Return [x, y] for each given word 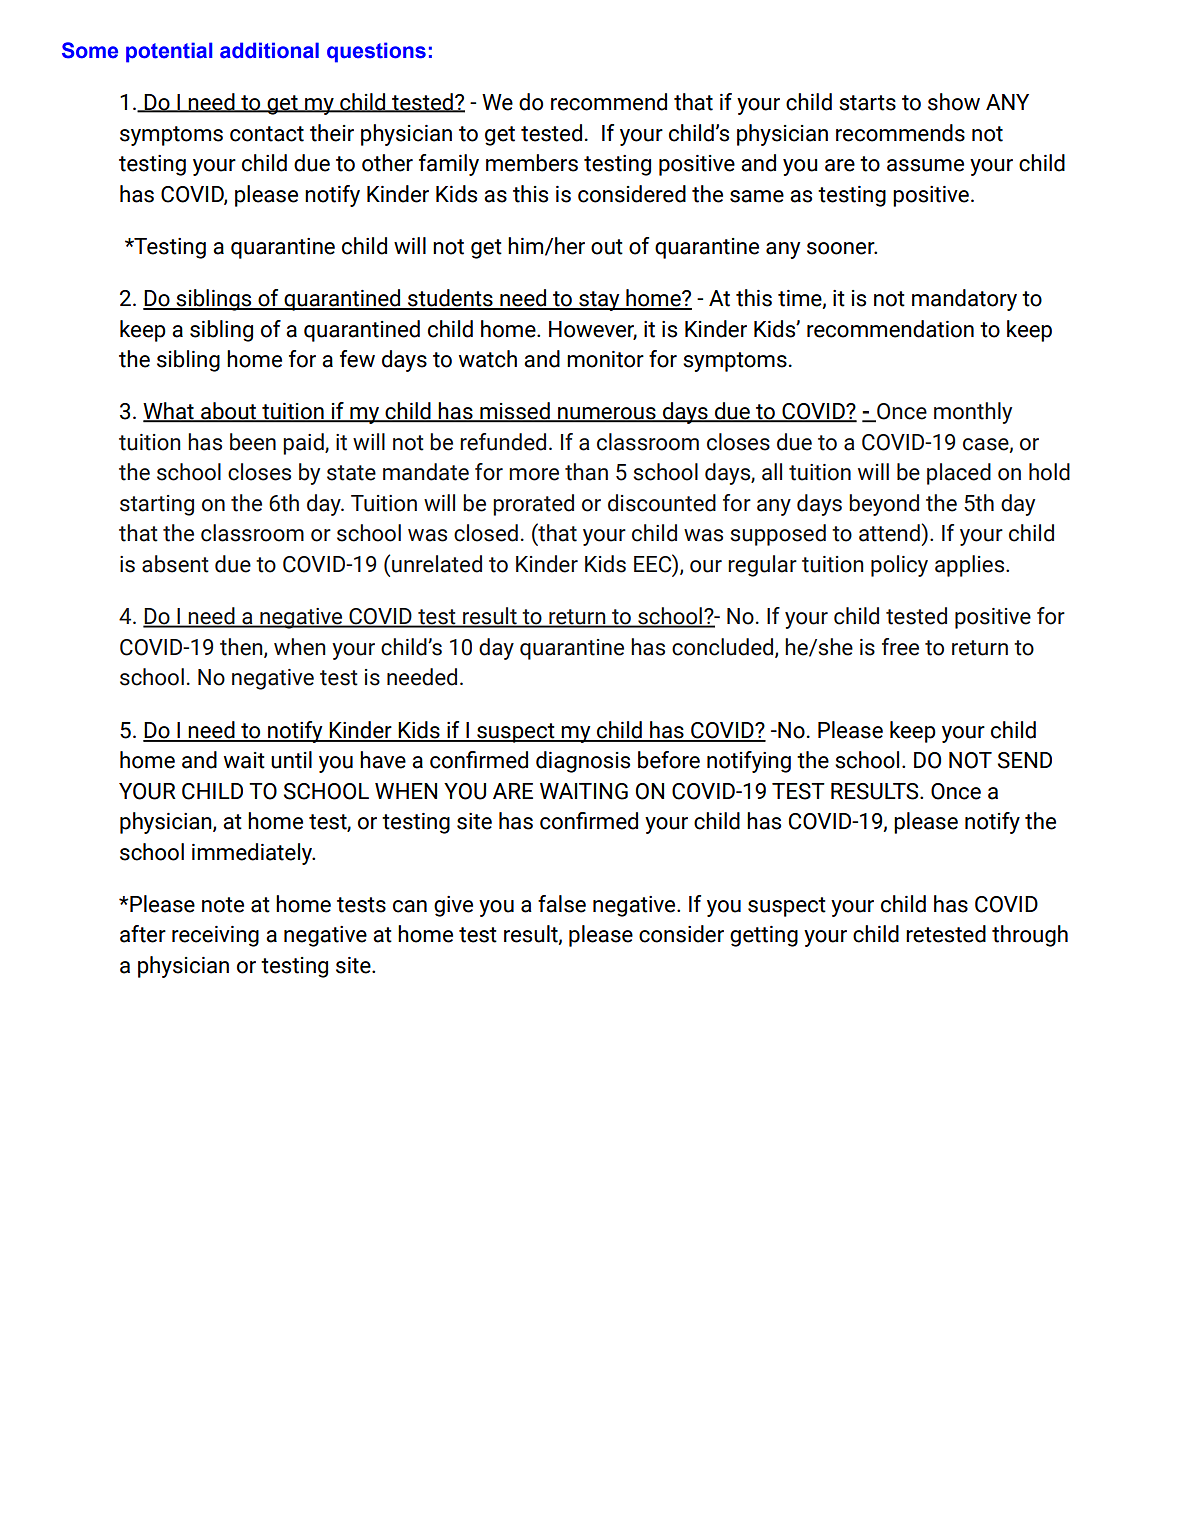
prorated [533, 505]
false [562, 904]
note [223, 905]
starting [157, 505]
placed [959, 474]
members [532, 163]
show [954, 102]
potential [169, 52]
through [1030, 936]
